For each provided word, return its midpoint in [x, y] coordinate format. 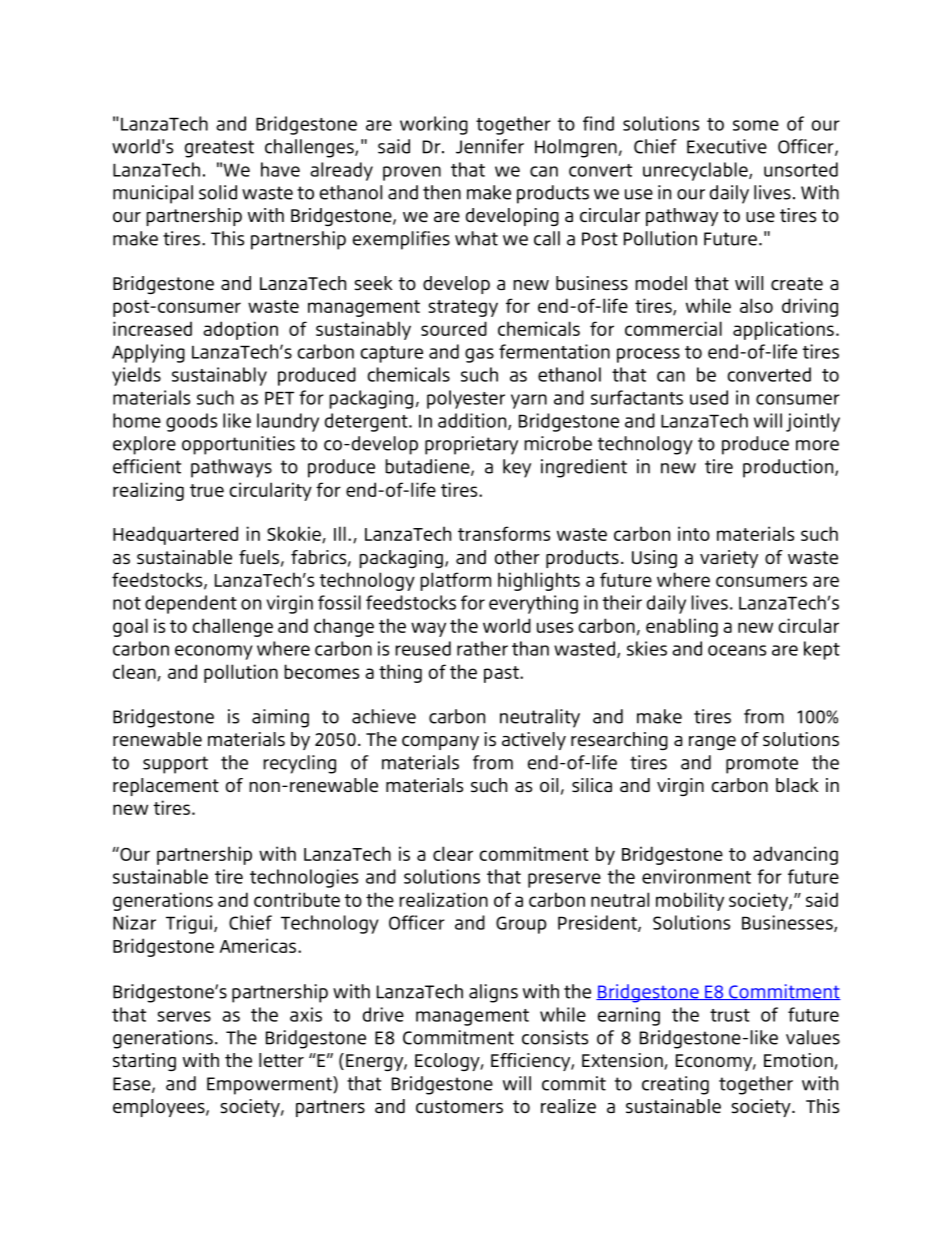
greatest [219, 149]
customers [459, 1106]
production [789, 468]
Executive [727, 146]
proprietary [471, 445]
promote [762, 765]
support [175, 765]
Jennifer [490, 146]
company [440, 743]
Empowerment [270, 1085]
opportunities [238, 445]
